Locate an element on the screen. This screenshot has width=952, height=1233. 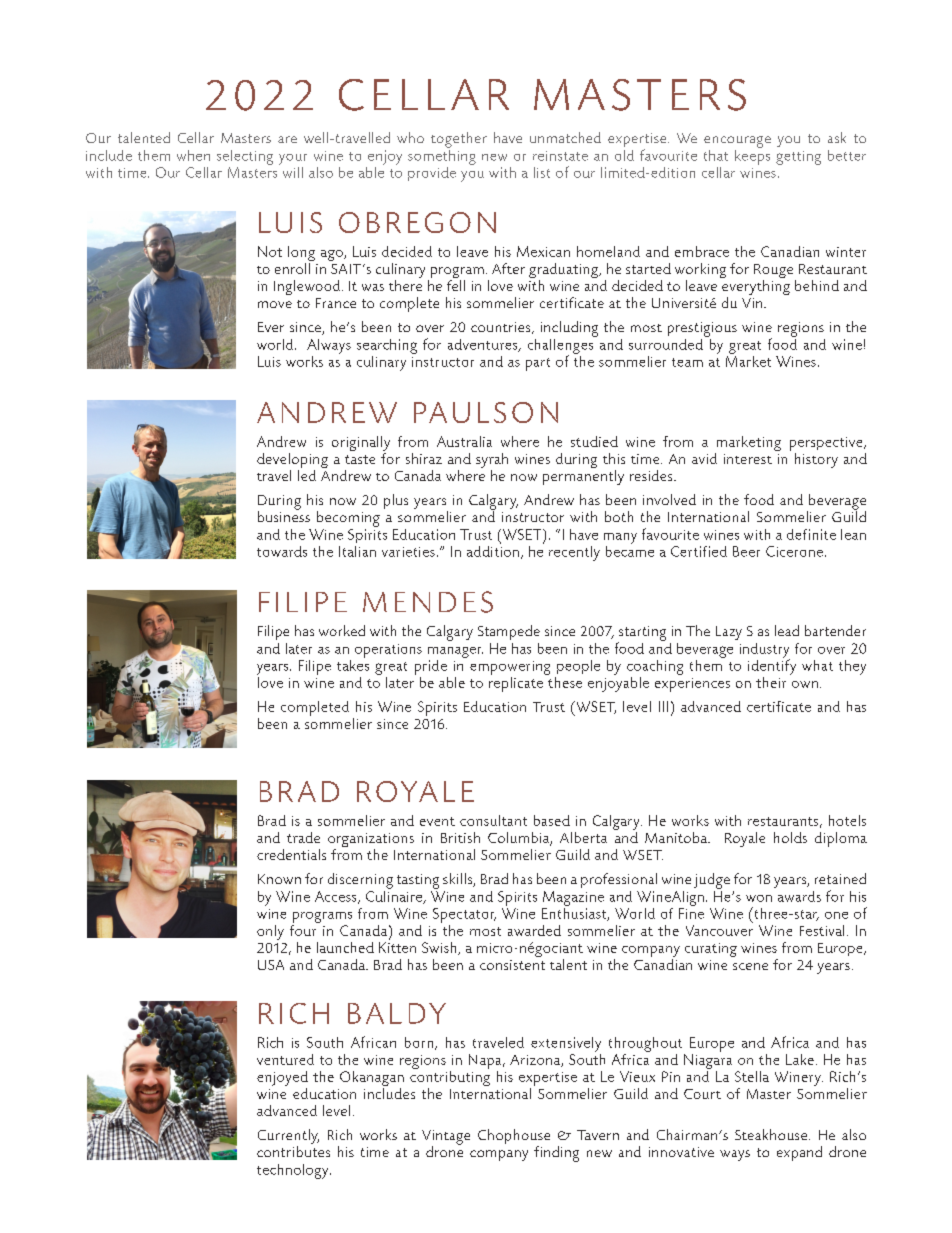
worked is located at coordinates (342, 630).
